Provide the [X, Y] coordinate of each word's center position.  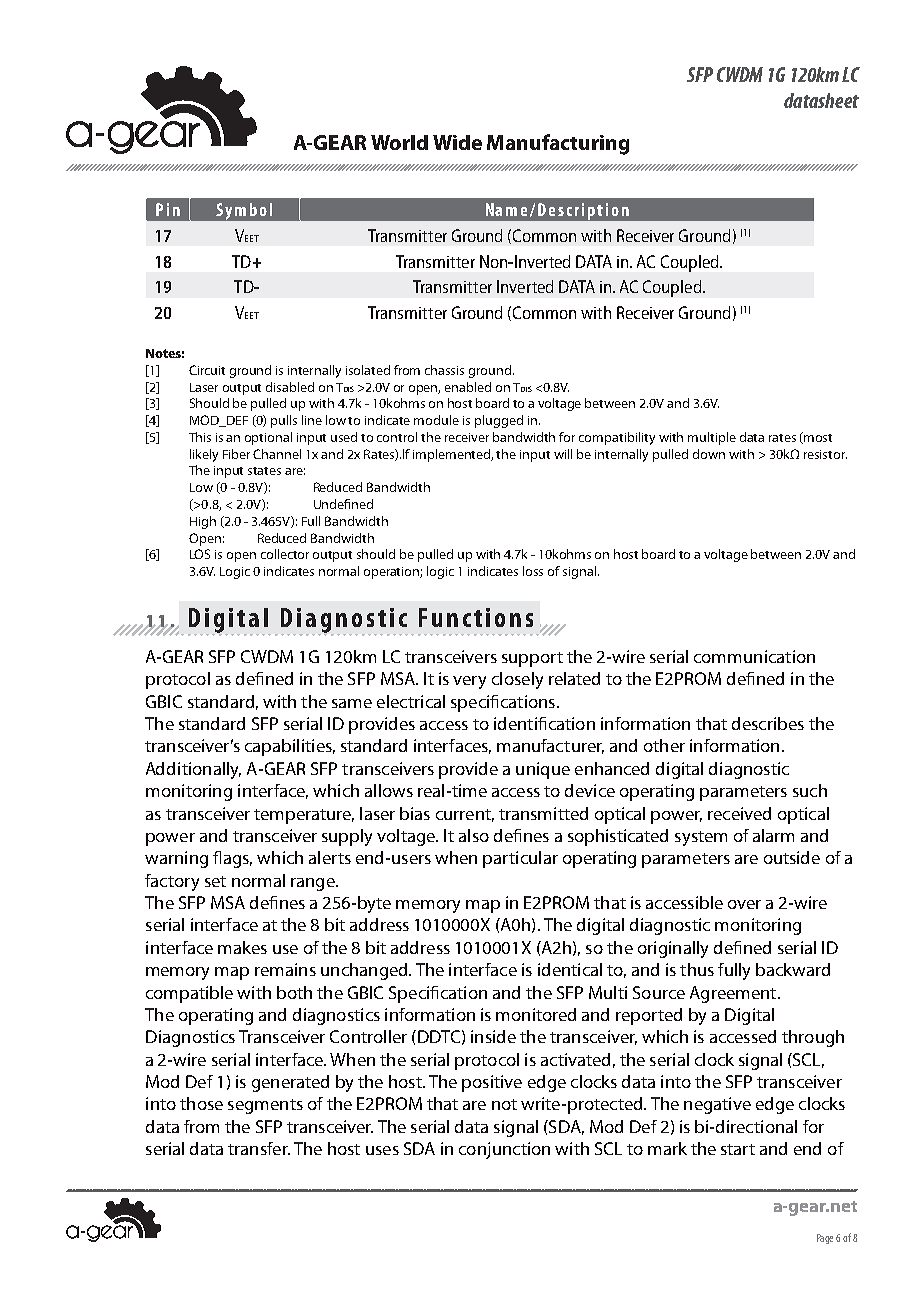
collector [285, 554]
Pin [168, 209]
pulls [284, 421]
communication [754, 656]
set [215, 881]
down [709, 454]
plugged [499, 421]
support [532, 659]
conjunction [504, 1150]
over [744, 904]
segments [265, 1106]
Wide [457, 142]
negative [717, 1105]
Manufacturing [558, 144]
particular [520, 859]
